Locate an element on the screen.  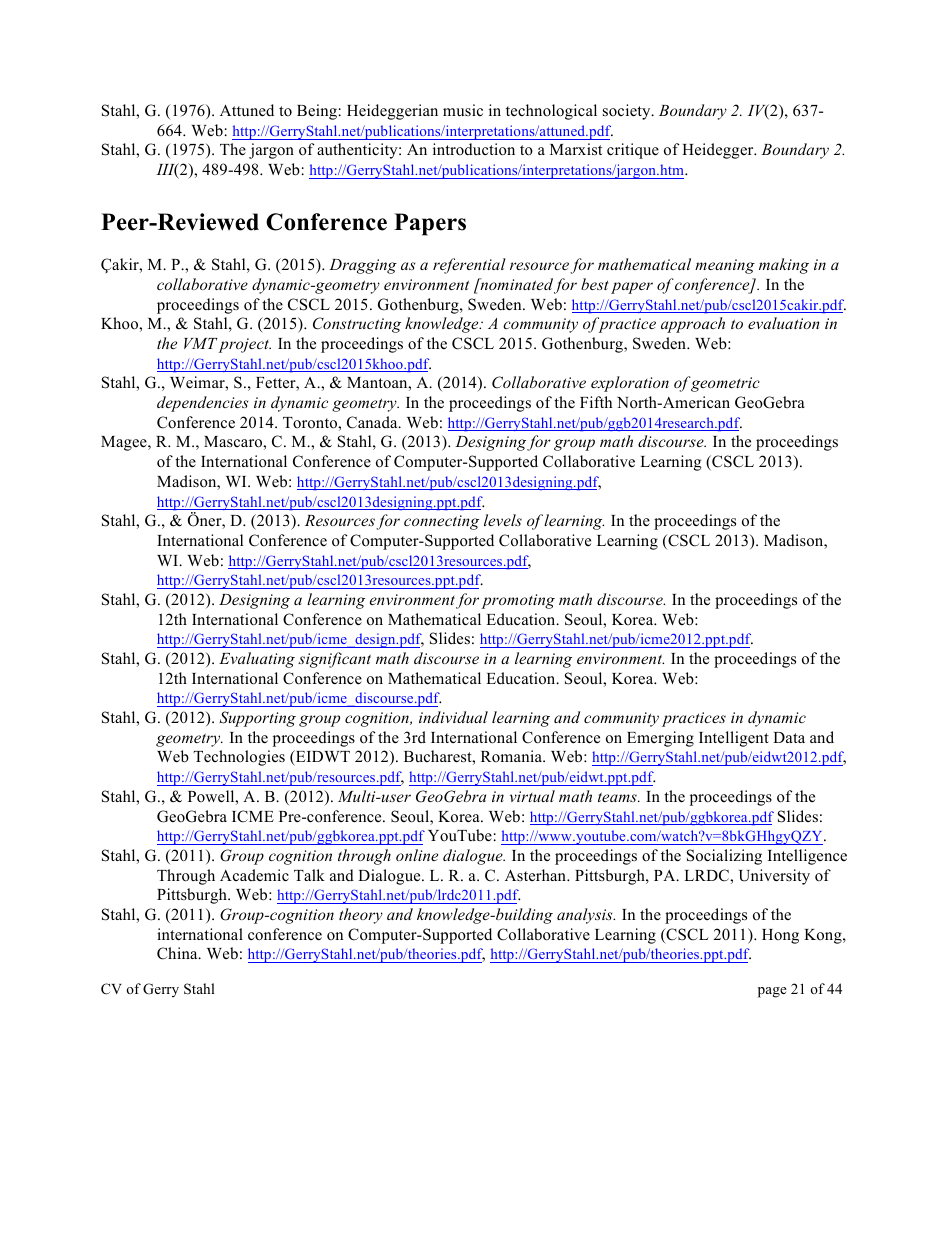
introduction is located at coordinates (474, 149).
